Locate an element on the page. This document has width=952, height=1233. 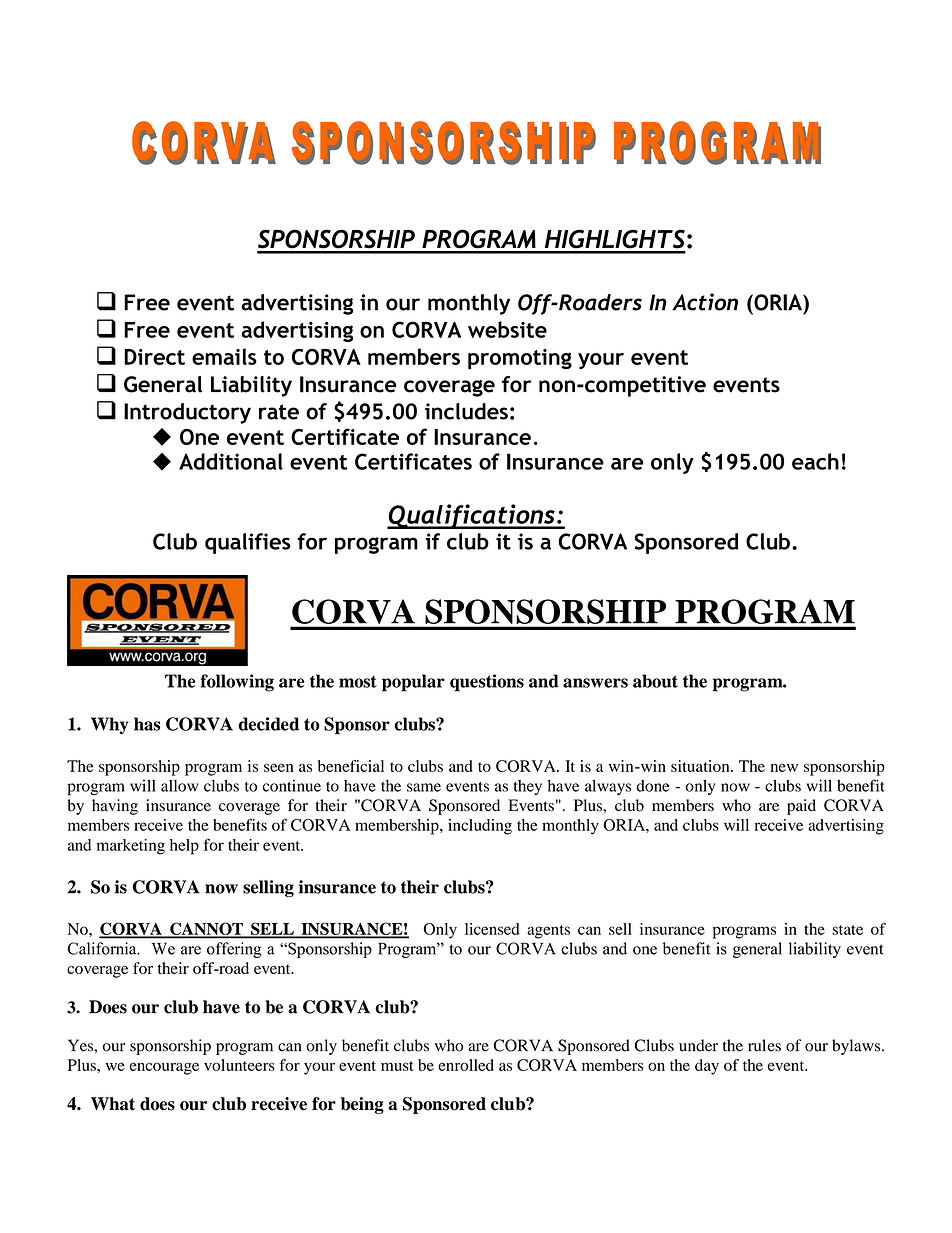
enrolled is located at coordinates (466, 1065).
